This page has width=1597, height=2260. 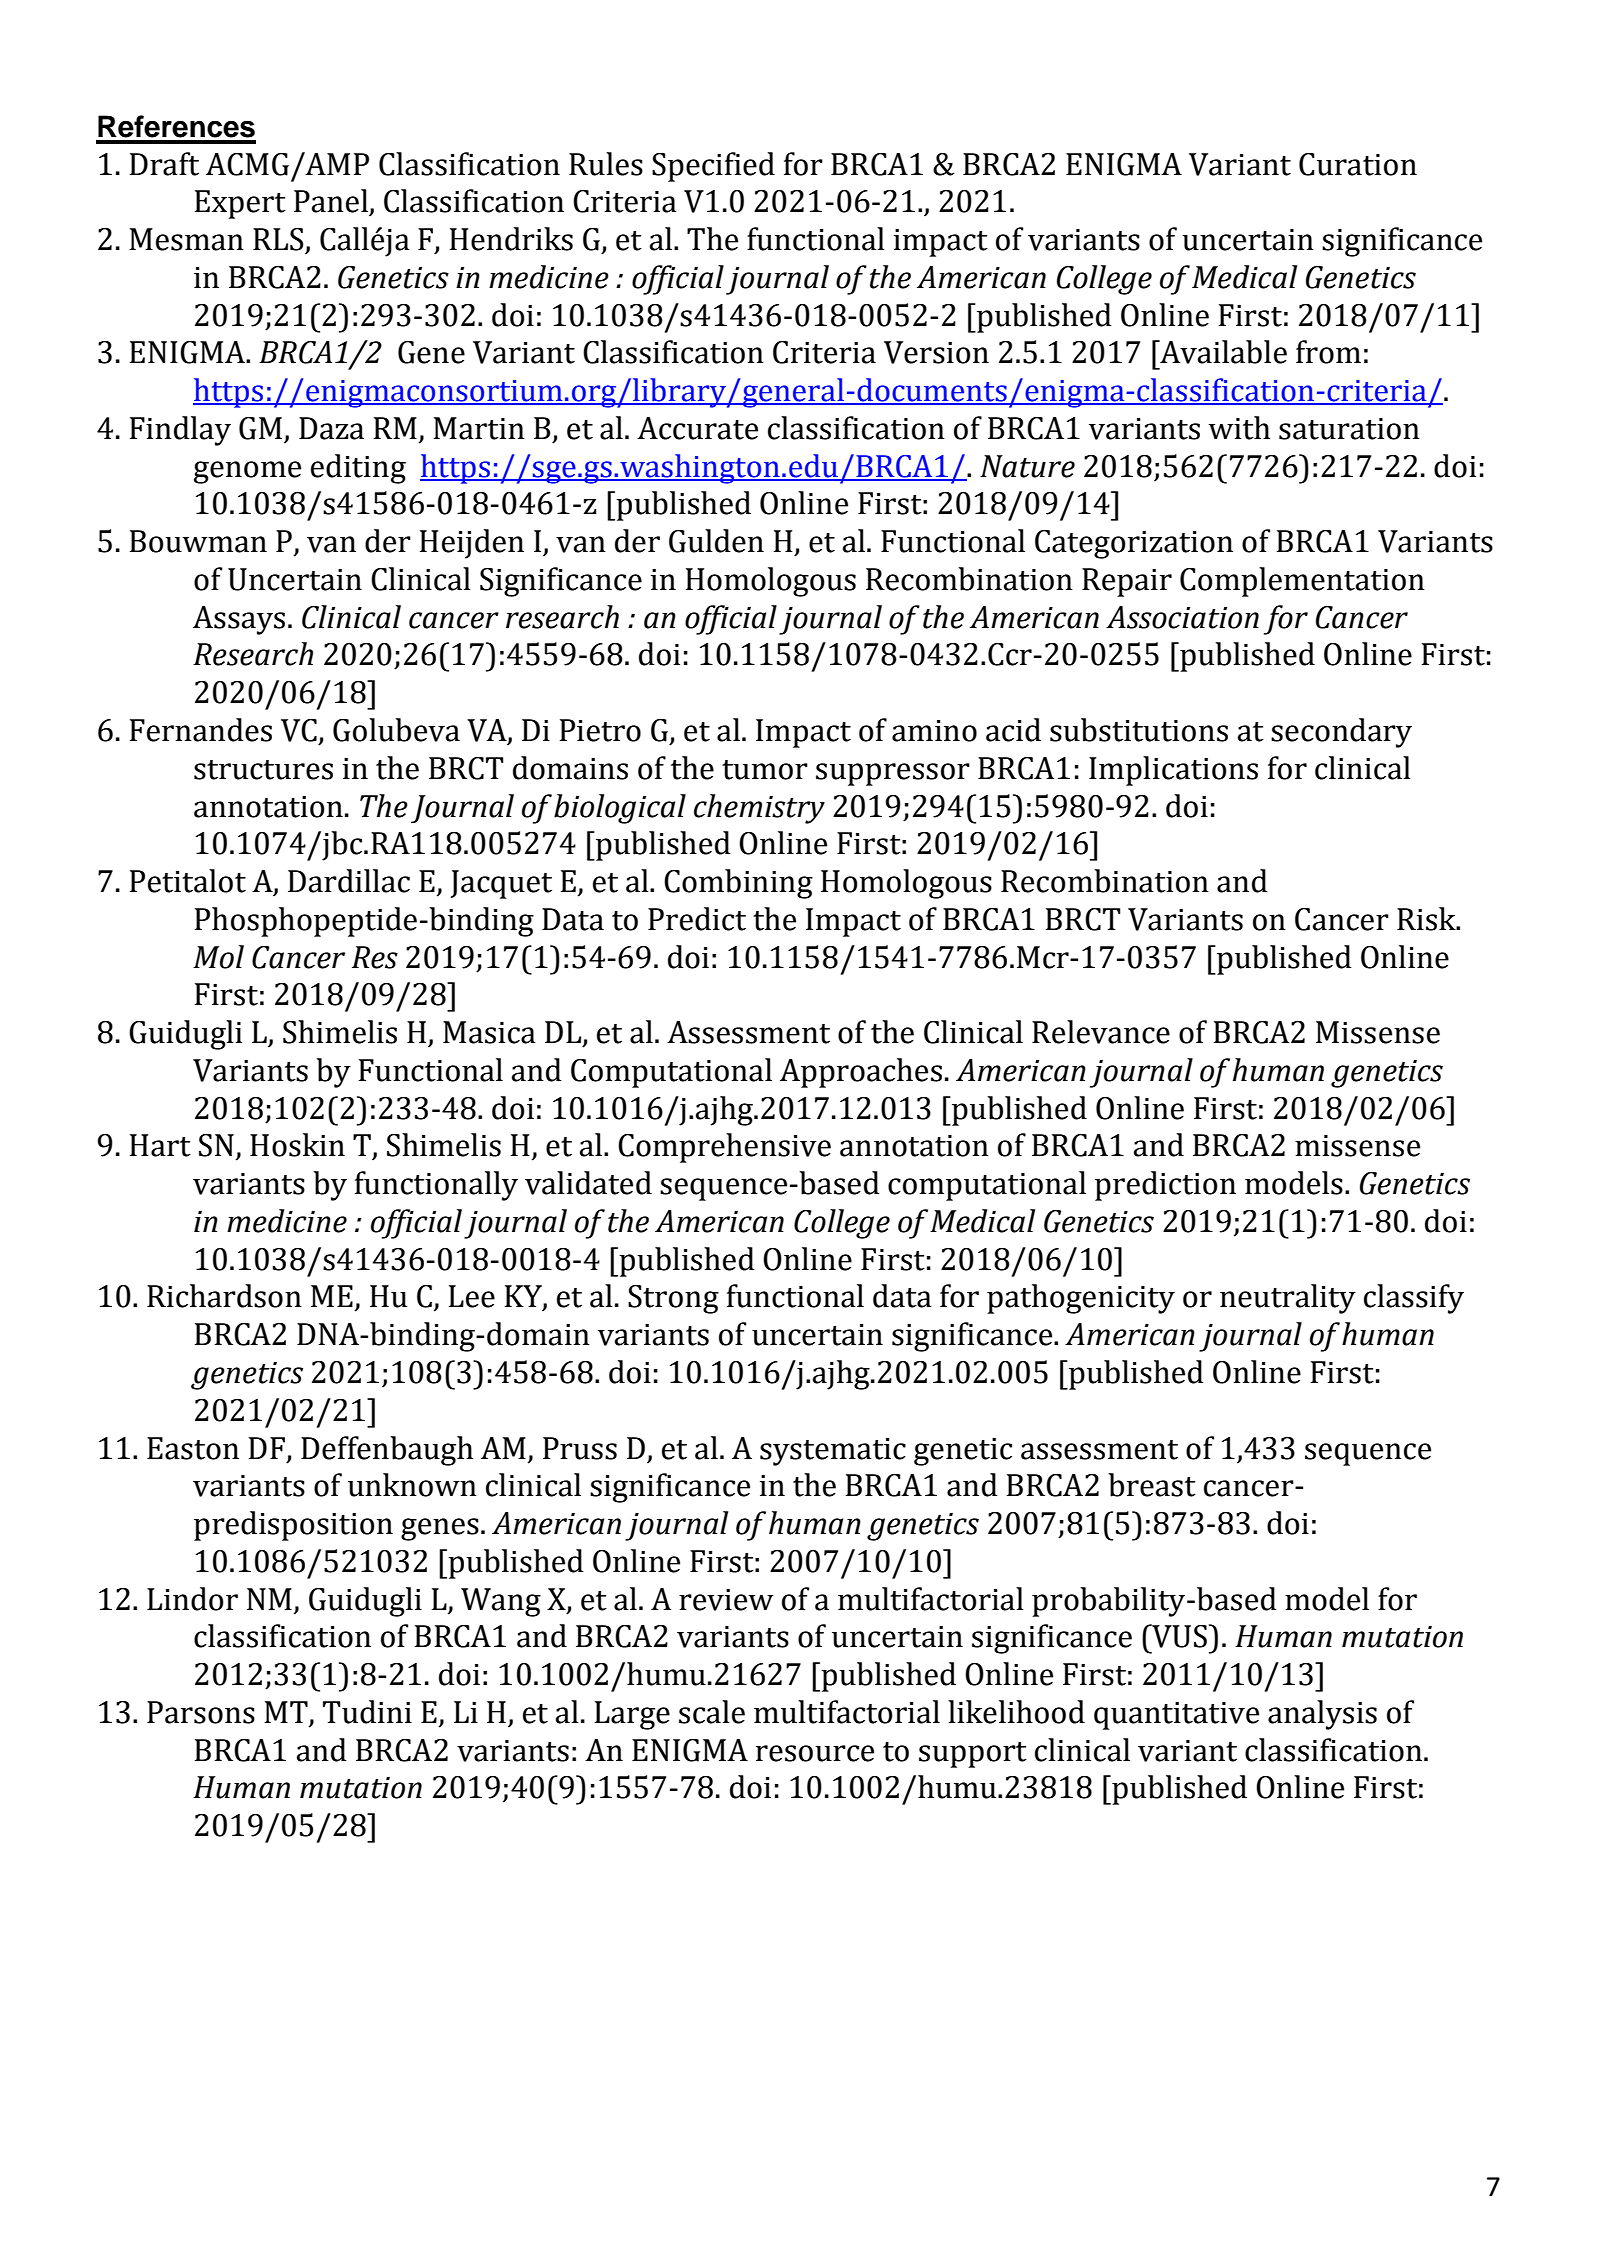 I want to click on Specified, so click(x=713, y=167).
